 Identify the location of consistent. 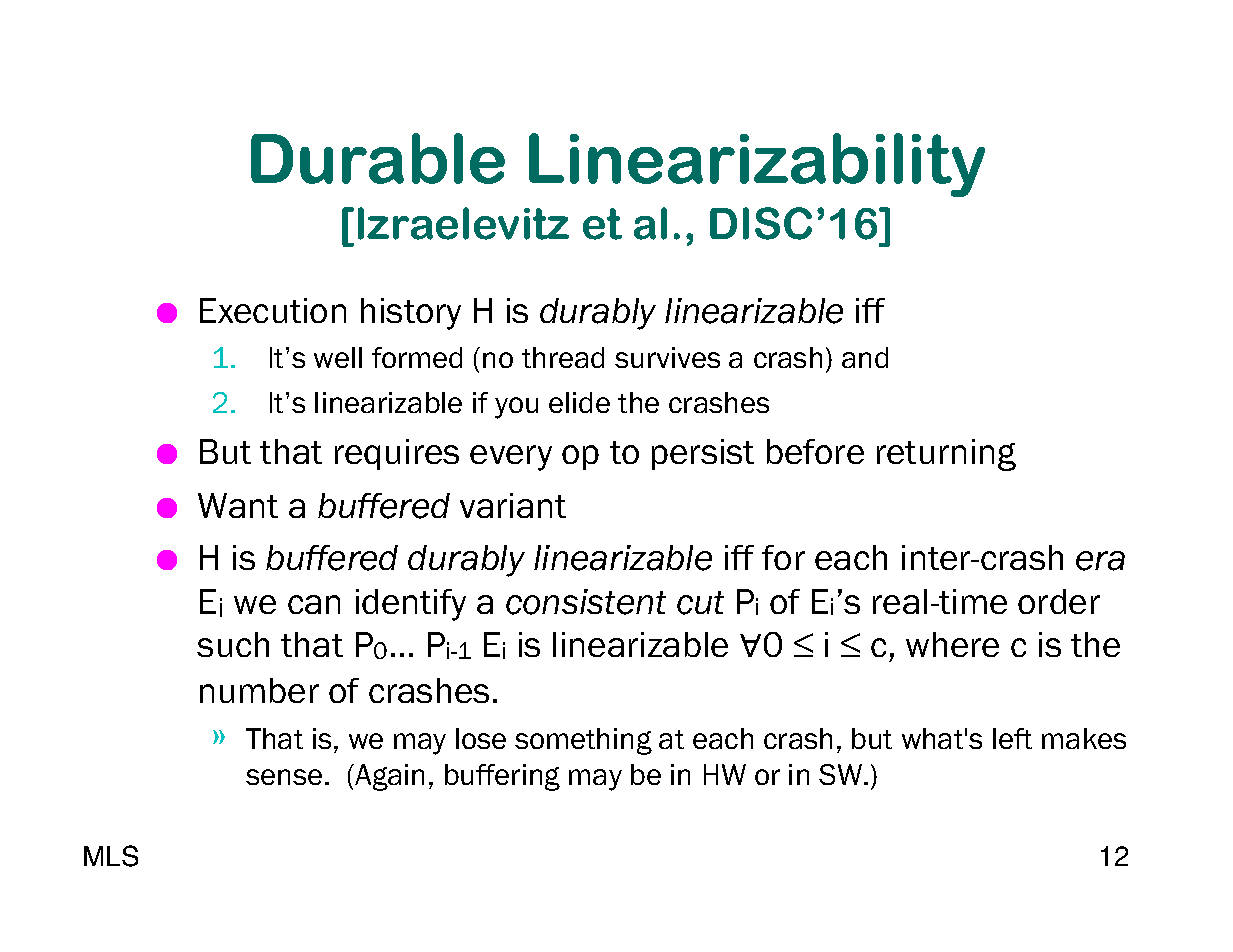
(586, 602).
